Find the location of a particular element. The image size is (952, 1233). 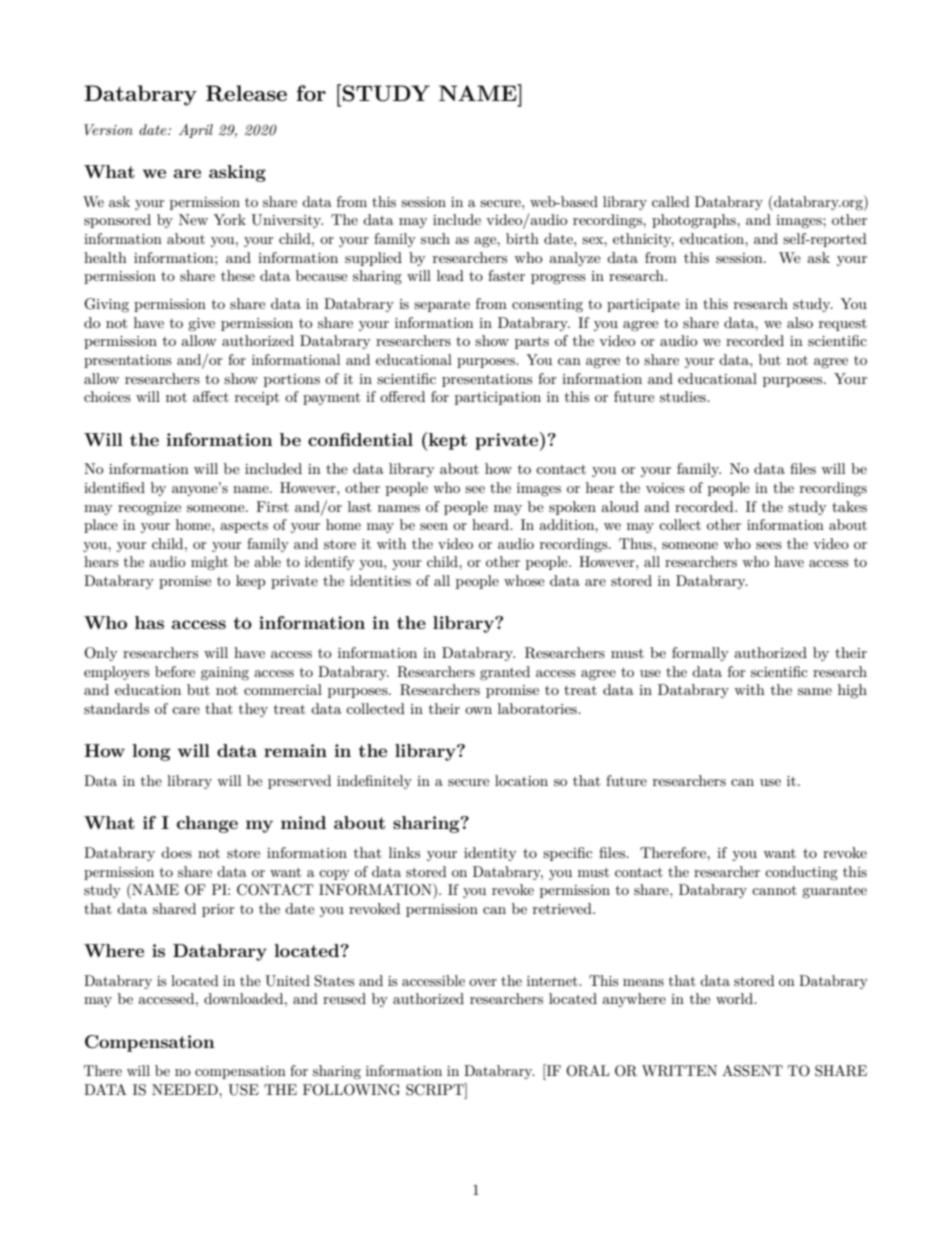

sees is located at coordinates (769, 545).
